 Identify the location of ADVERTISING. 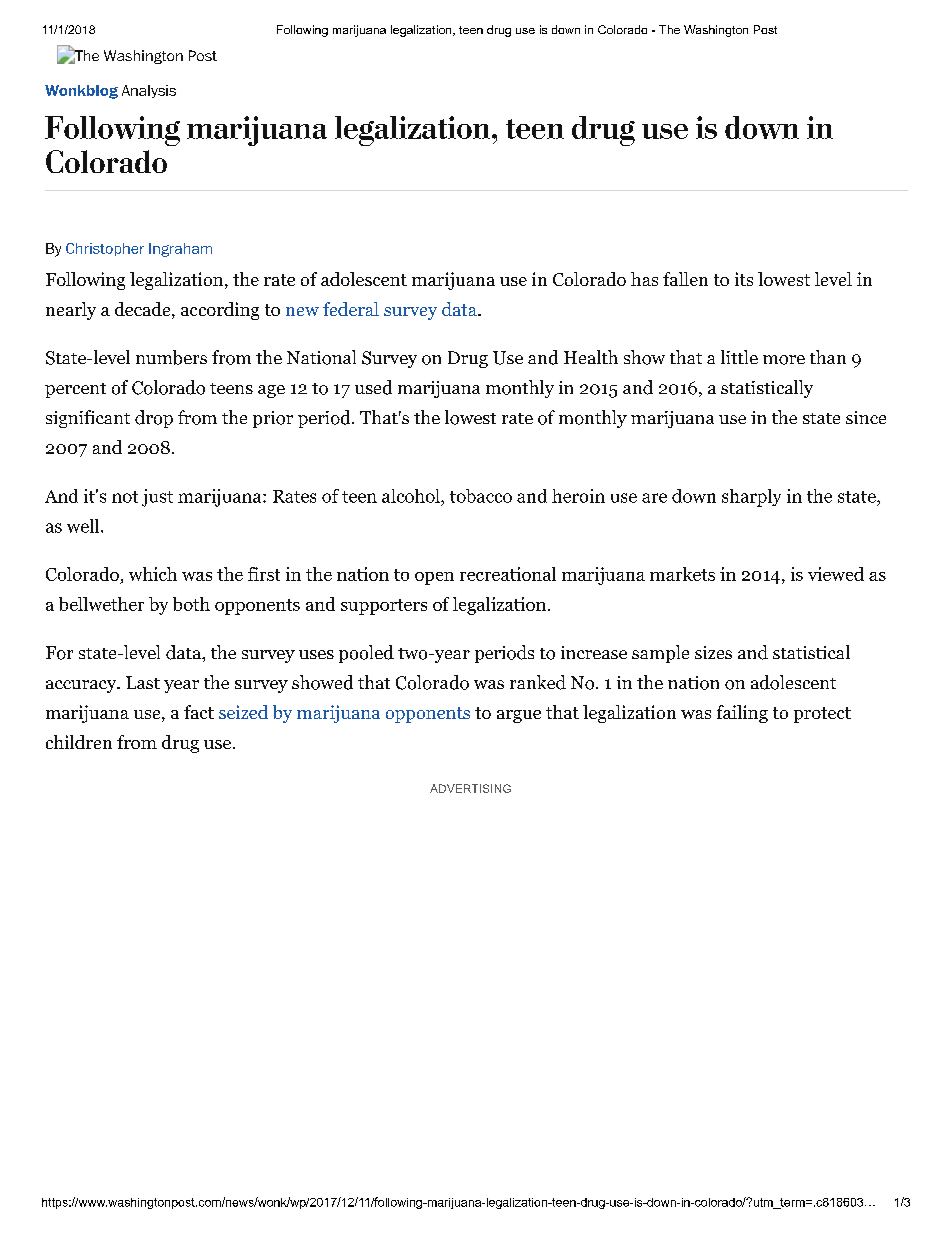
(470, 788).
